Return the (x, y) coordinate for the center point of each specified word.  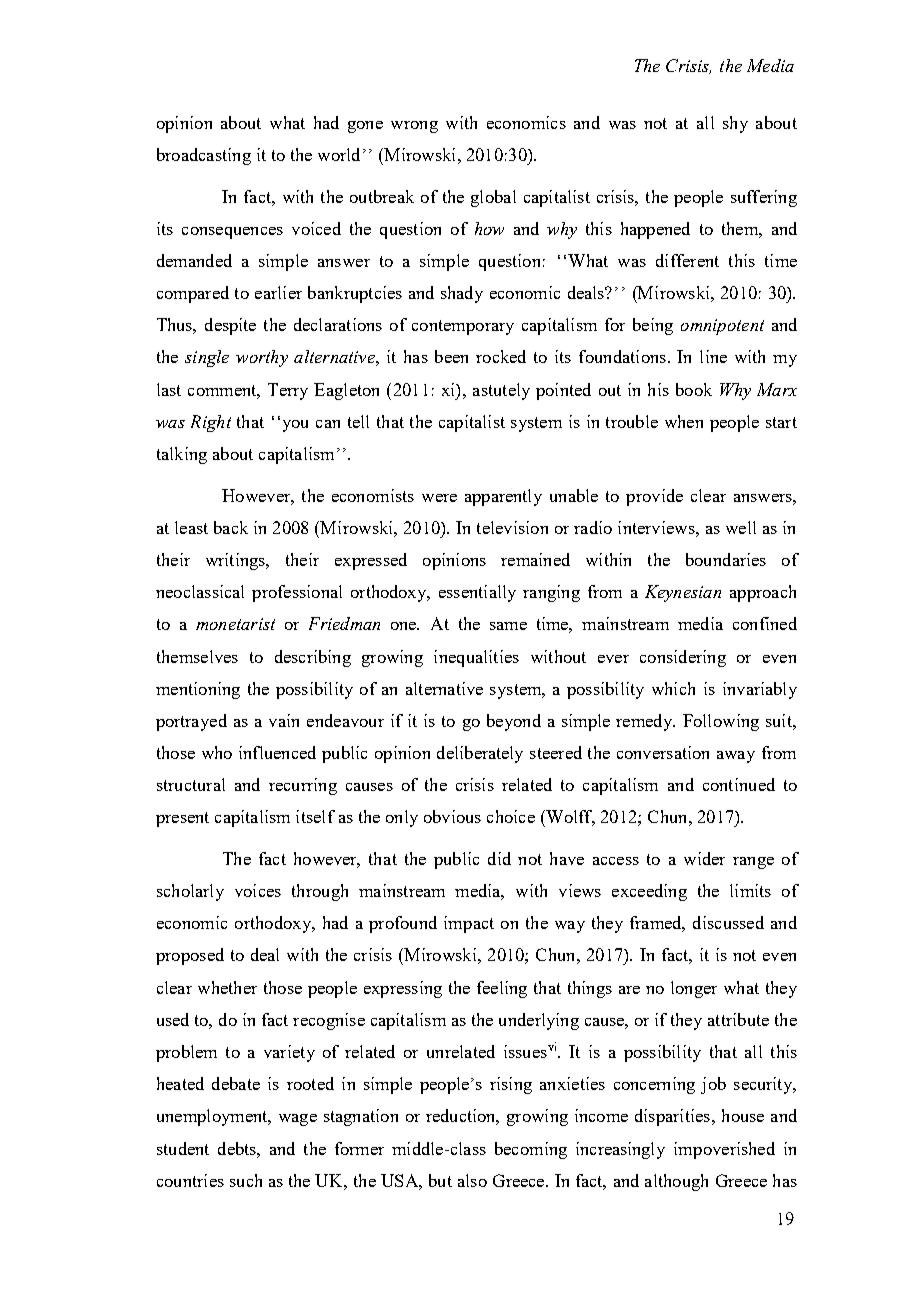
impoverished (724, 1150)
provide (654, 497)
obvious (452, 816)
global (493, 198)
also (472, 1180)
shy (735, 124)
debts (238, 1148)
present (182, 819)
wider (704, 858)
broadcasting (204, 156)
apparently (503, 497)
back (231, 527)
